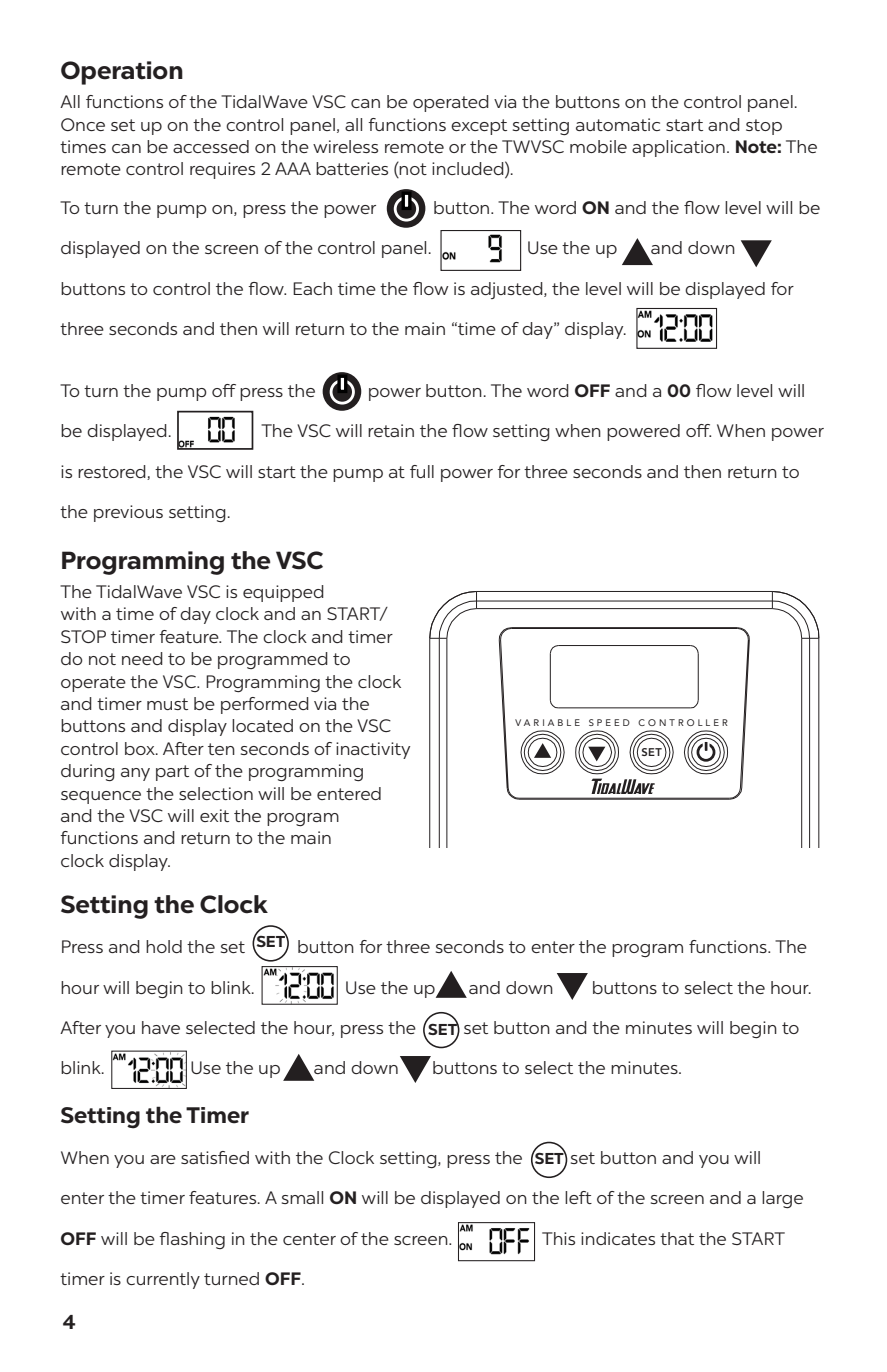 The image size is (887, 1372). Describe the element at coordinates (609, 722) in the page. I see `SPEED` at that location.
